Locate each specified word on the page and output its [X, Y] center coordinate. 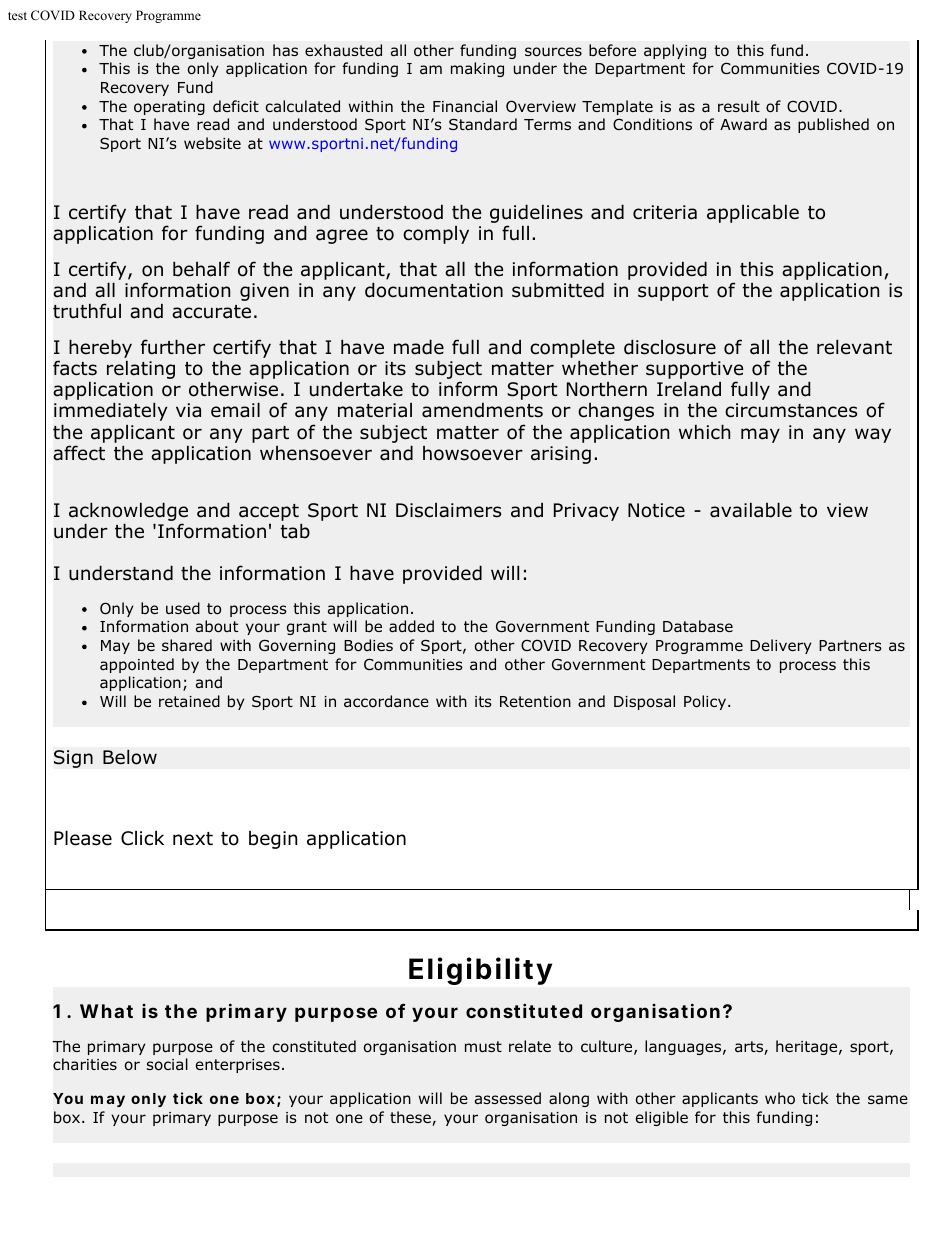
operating [169, 108]
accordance [386, 701]
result [739, 106]
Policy [706, 702]
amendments [482, 410]
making [477, 69]
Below [130, 757]
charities [85, 1064]
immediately [110, 411]
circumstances [791, 410]
